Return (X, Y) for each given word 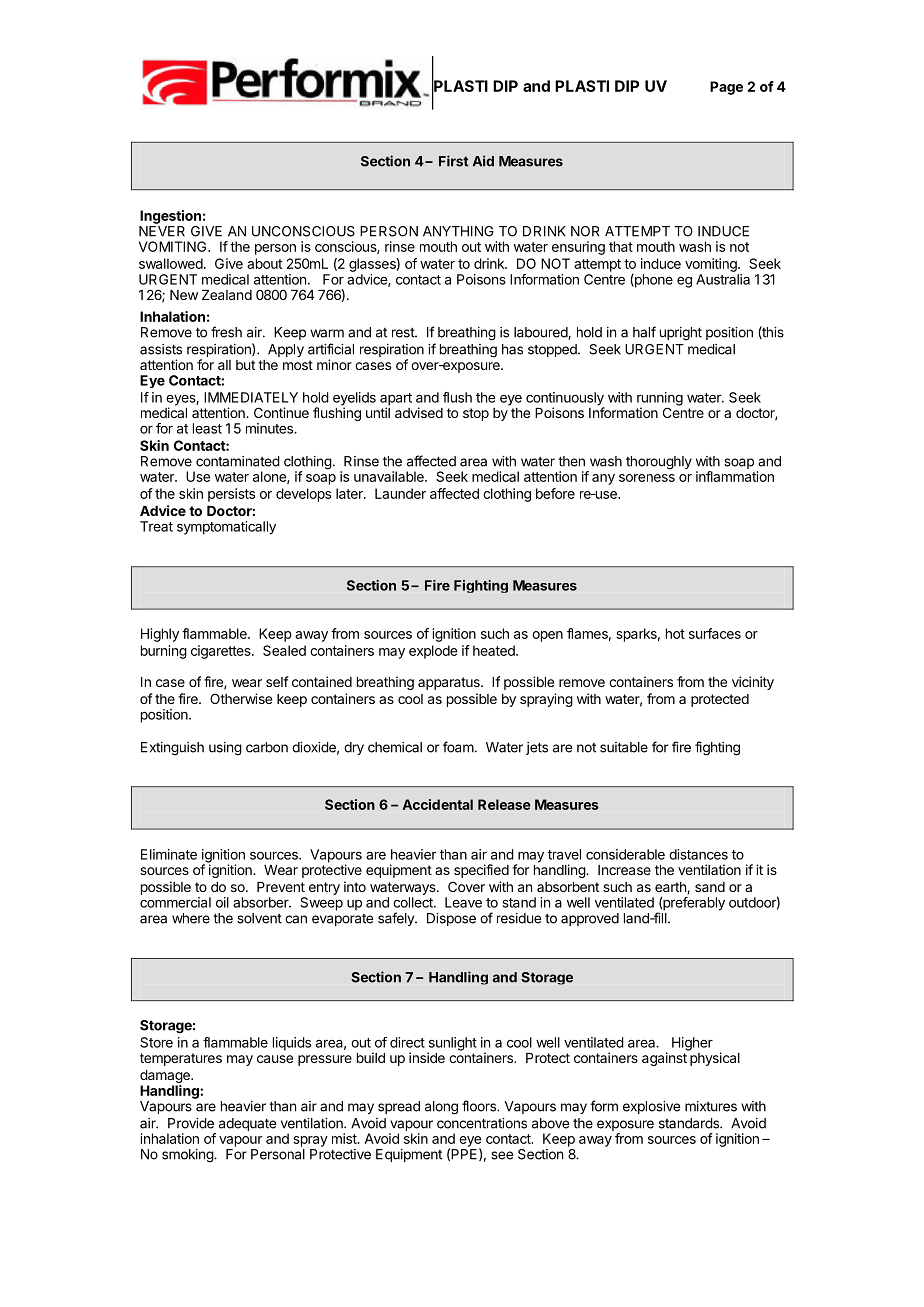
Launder (400, 493)
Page (726, 88)
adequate (247, 1124)
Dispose (451, 919)
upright (681, 334)
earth (671, 888)
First (454, 161)
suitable (624, 747)
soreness (647, 478)
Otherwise (241, 698)
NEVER (162, 231)
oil (222, 902)
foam (458, 747)
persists (231, 495)
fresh (226, 332)
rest (404, 333)
